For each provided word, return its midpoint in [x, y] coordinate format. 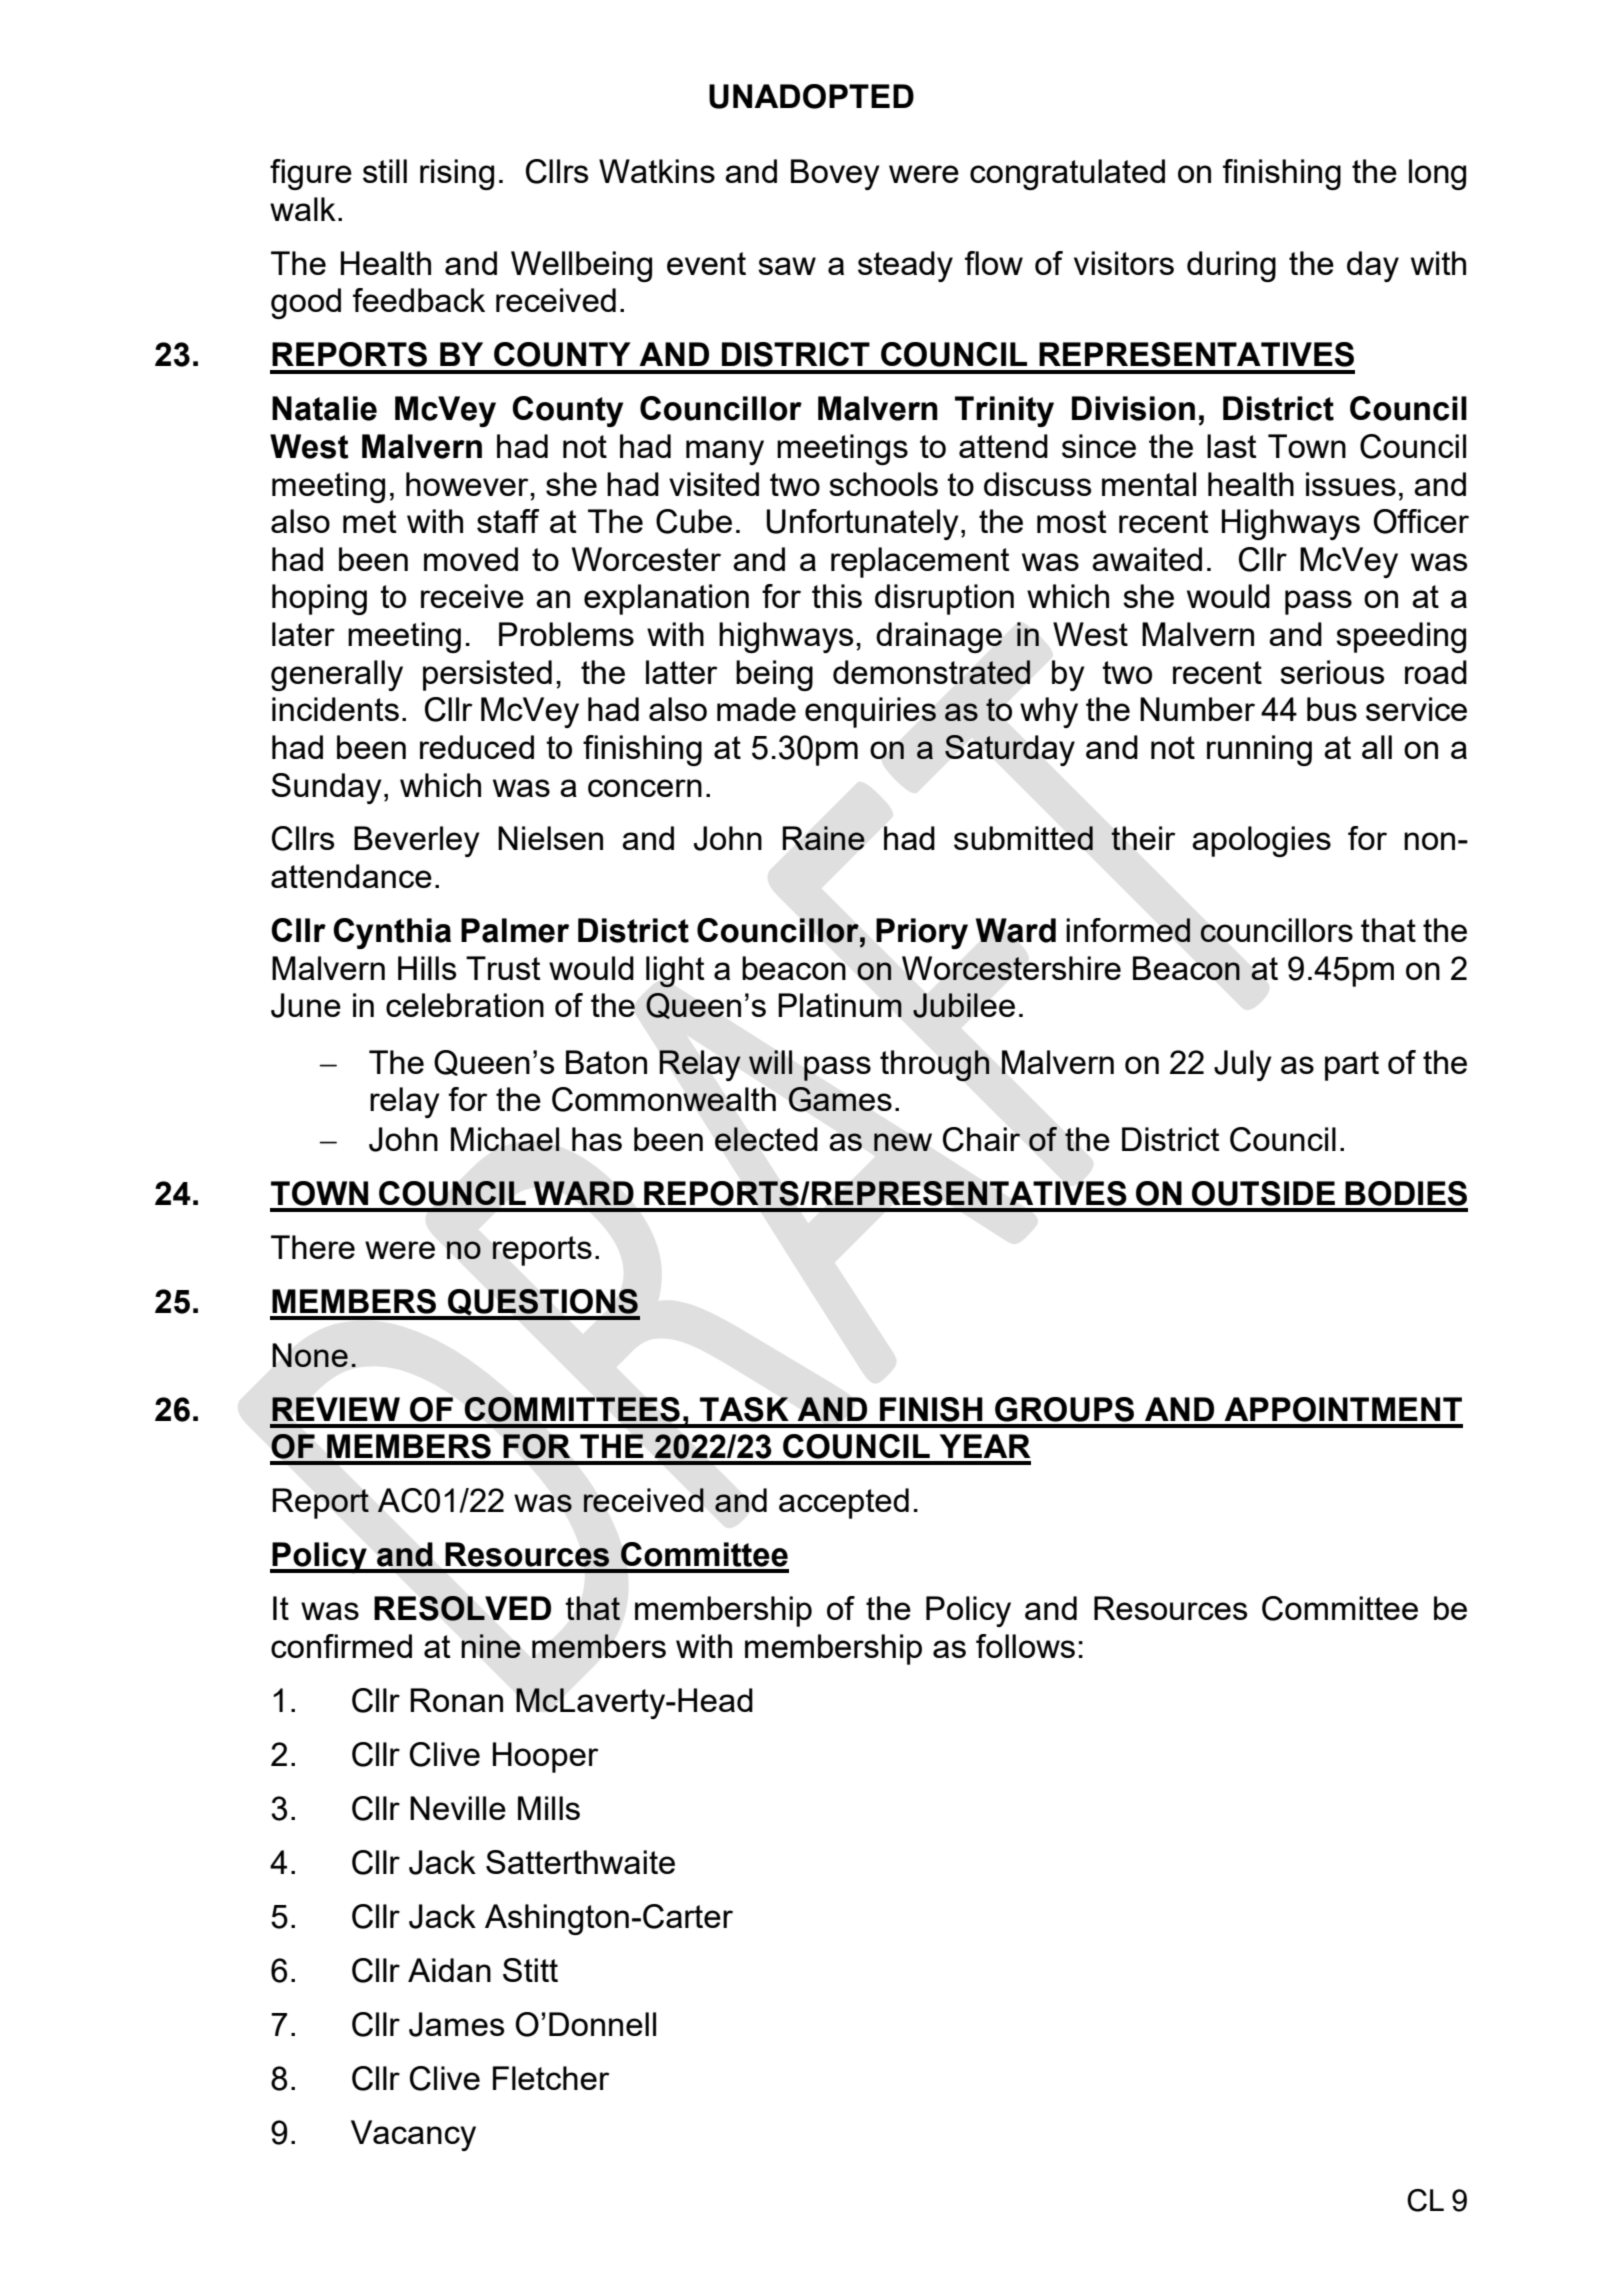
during [1231, 266]
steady [905, 266]
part [1352, 1066]
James [457, 2024]
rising [457, 174]
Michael [505, 1139]
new [903, 1142]
